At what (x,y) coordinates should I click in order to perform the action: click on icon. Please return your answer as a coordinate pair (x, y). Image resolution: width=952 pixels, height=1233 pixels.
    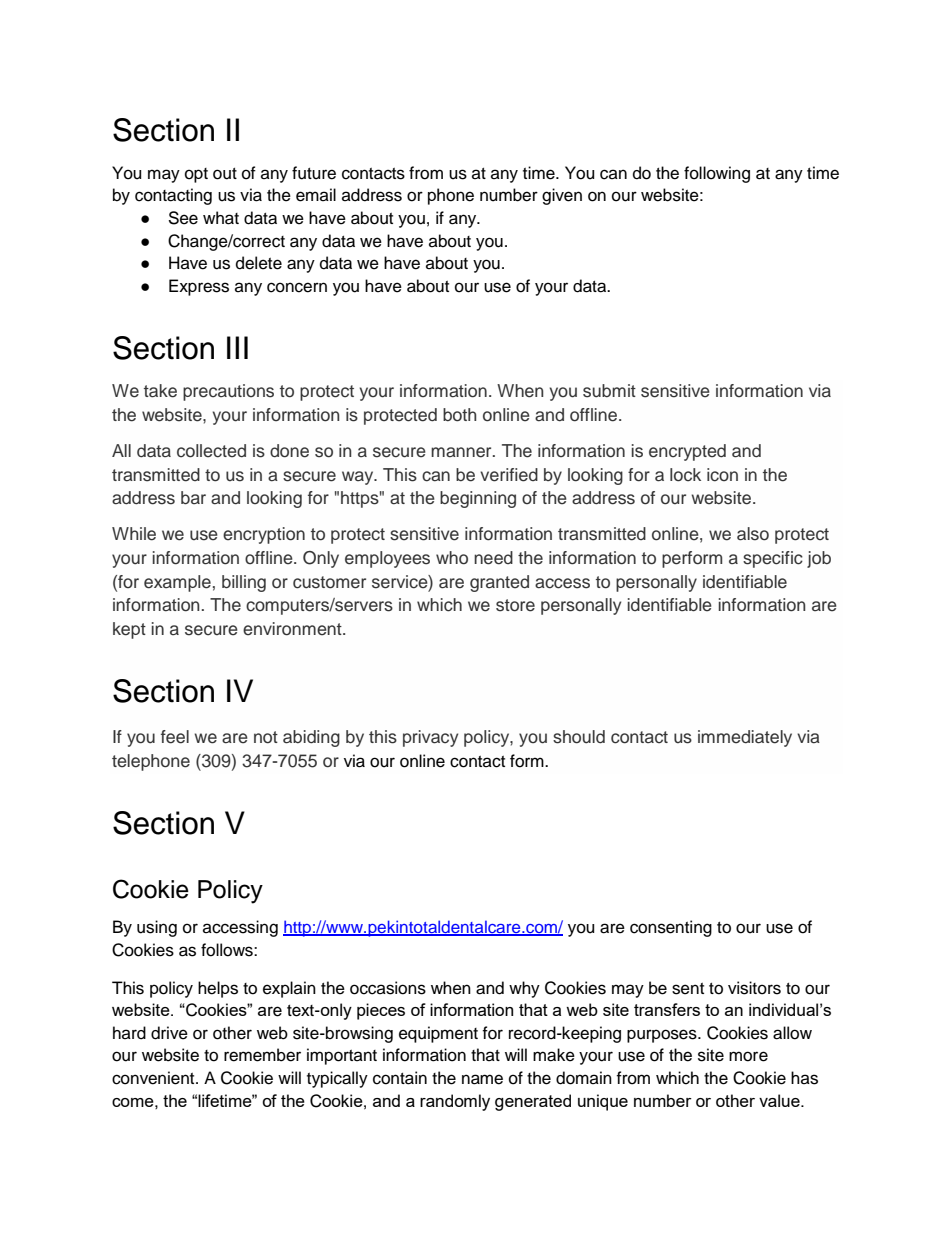
    Looking at the image, I should click on (722, 475).
